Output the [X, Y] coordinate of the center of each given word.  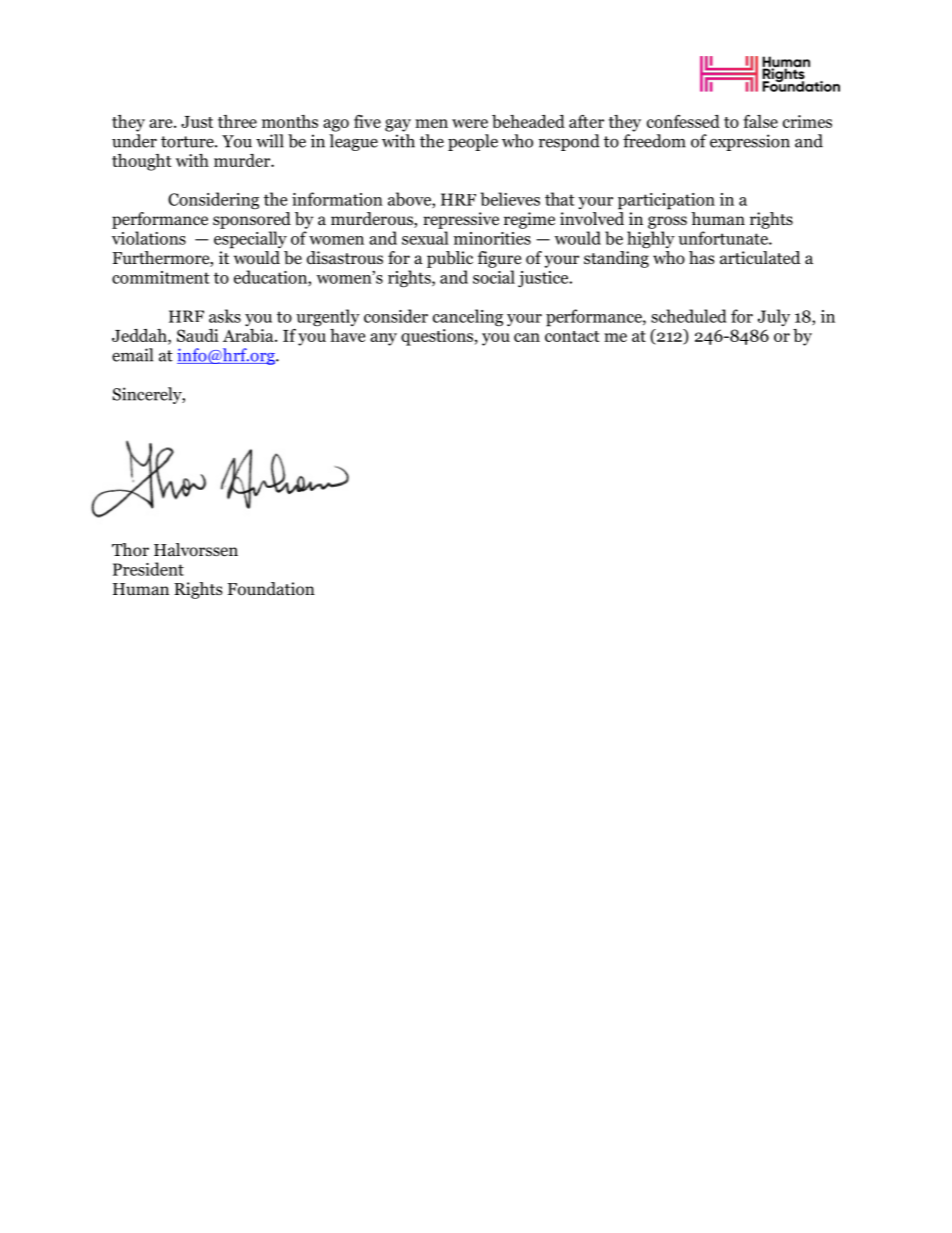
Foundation [271, 589]
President [148, 569]
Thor [130, 550]
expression [750, 142]
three [237, 121]
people [473, 142]
